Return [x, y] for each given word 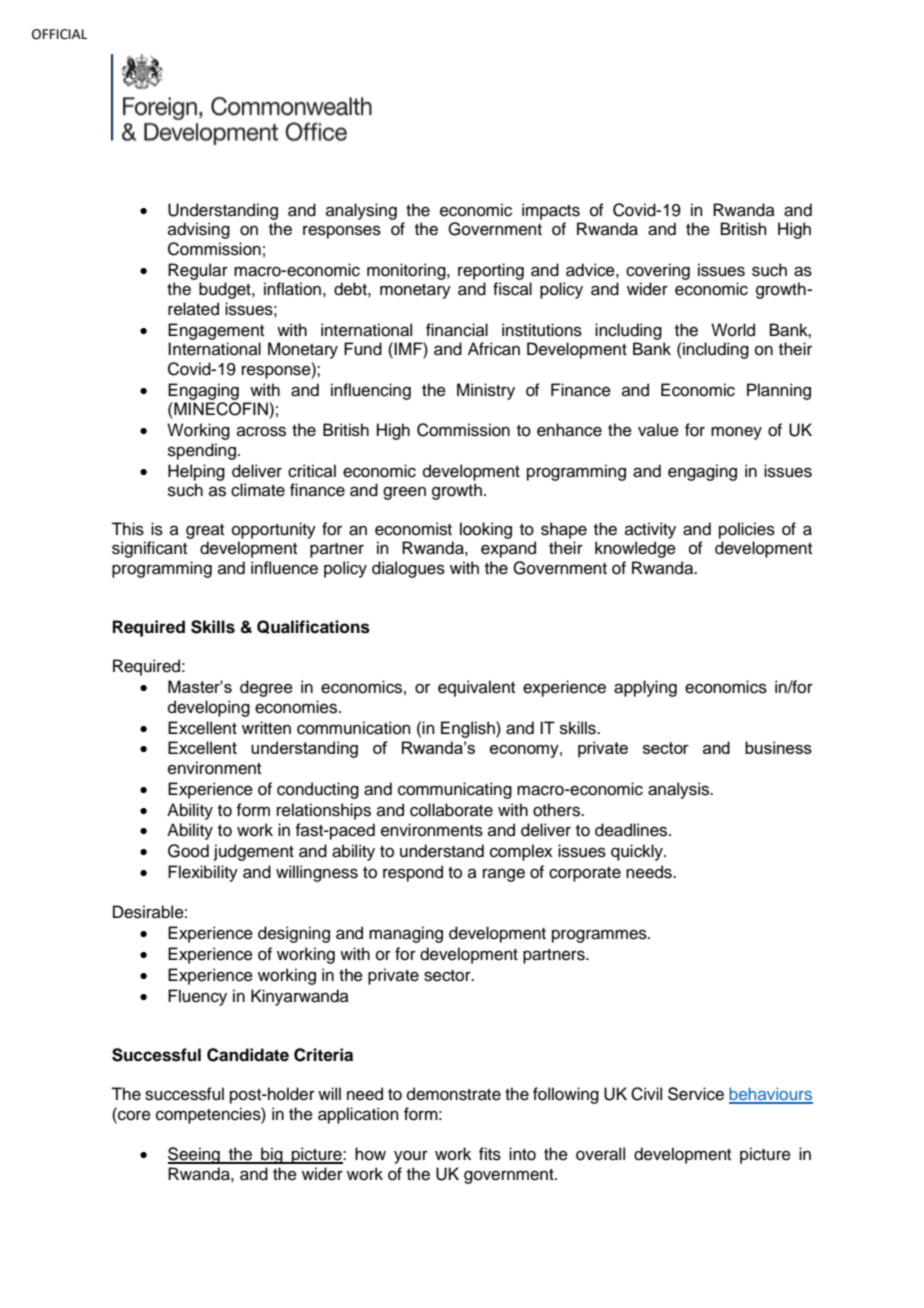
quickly [638, 852]
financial [457, 330]
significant [149, 549]
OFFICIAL [59, 34]
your [411, 1157]
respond [413, 873]
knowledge [635, 549]
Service [696, 1094]
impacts [551, 211]
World [733, 330]
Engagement [216, 331]
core [133, 1114]
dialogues [408, 569]
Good [188, 851]
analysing [361, 211]
